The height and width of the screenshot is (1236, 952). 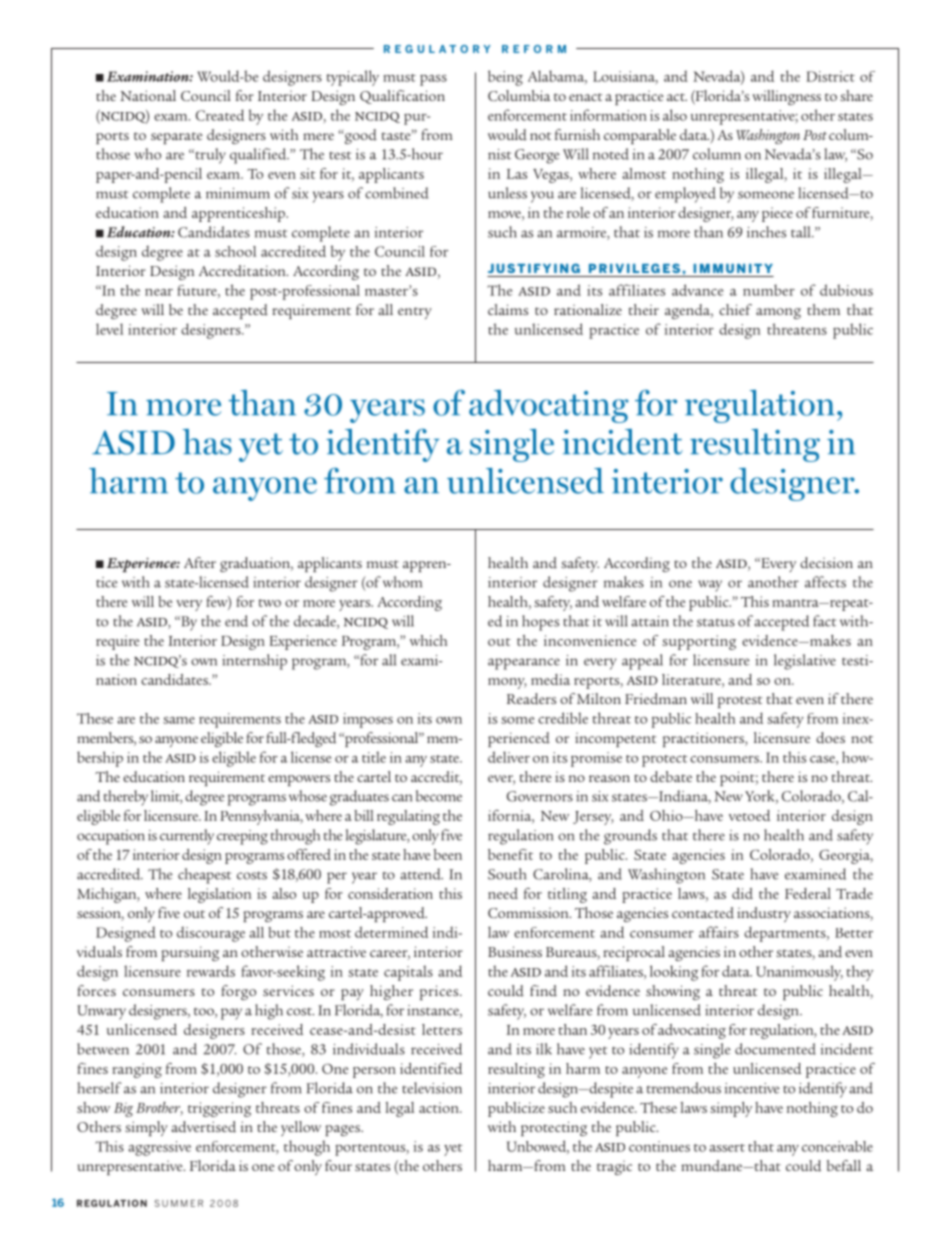 I want to click on currently, so click(x=187, y=837).
